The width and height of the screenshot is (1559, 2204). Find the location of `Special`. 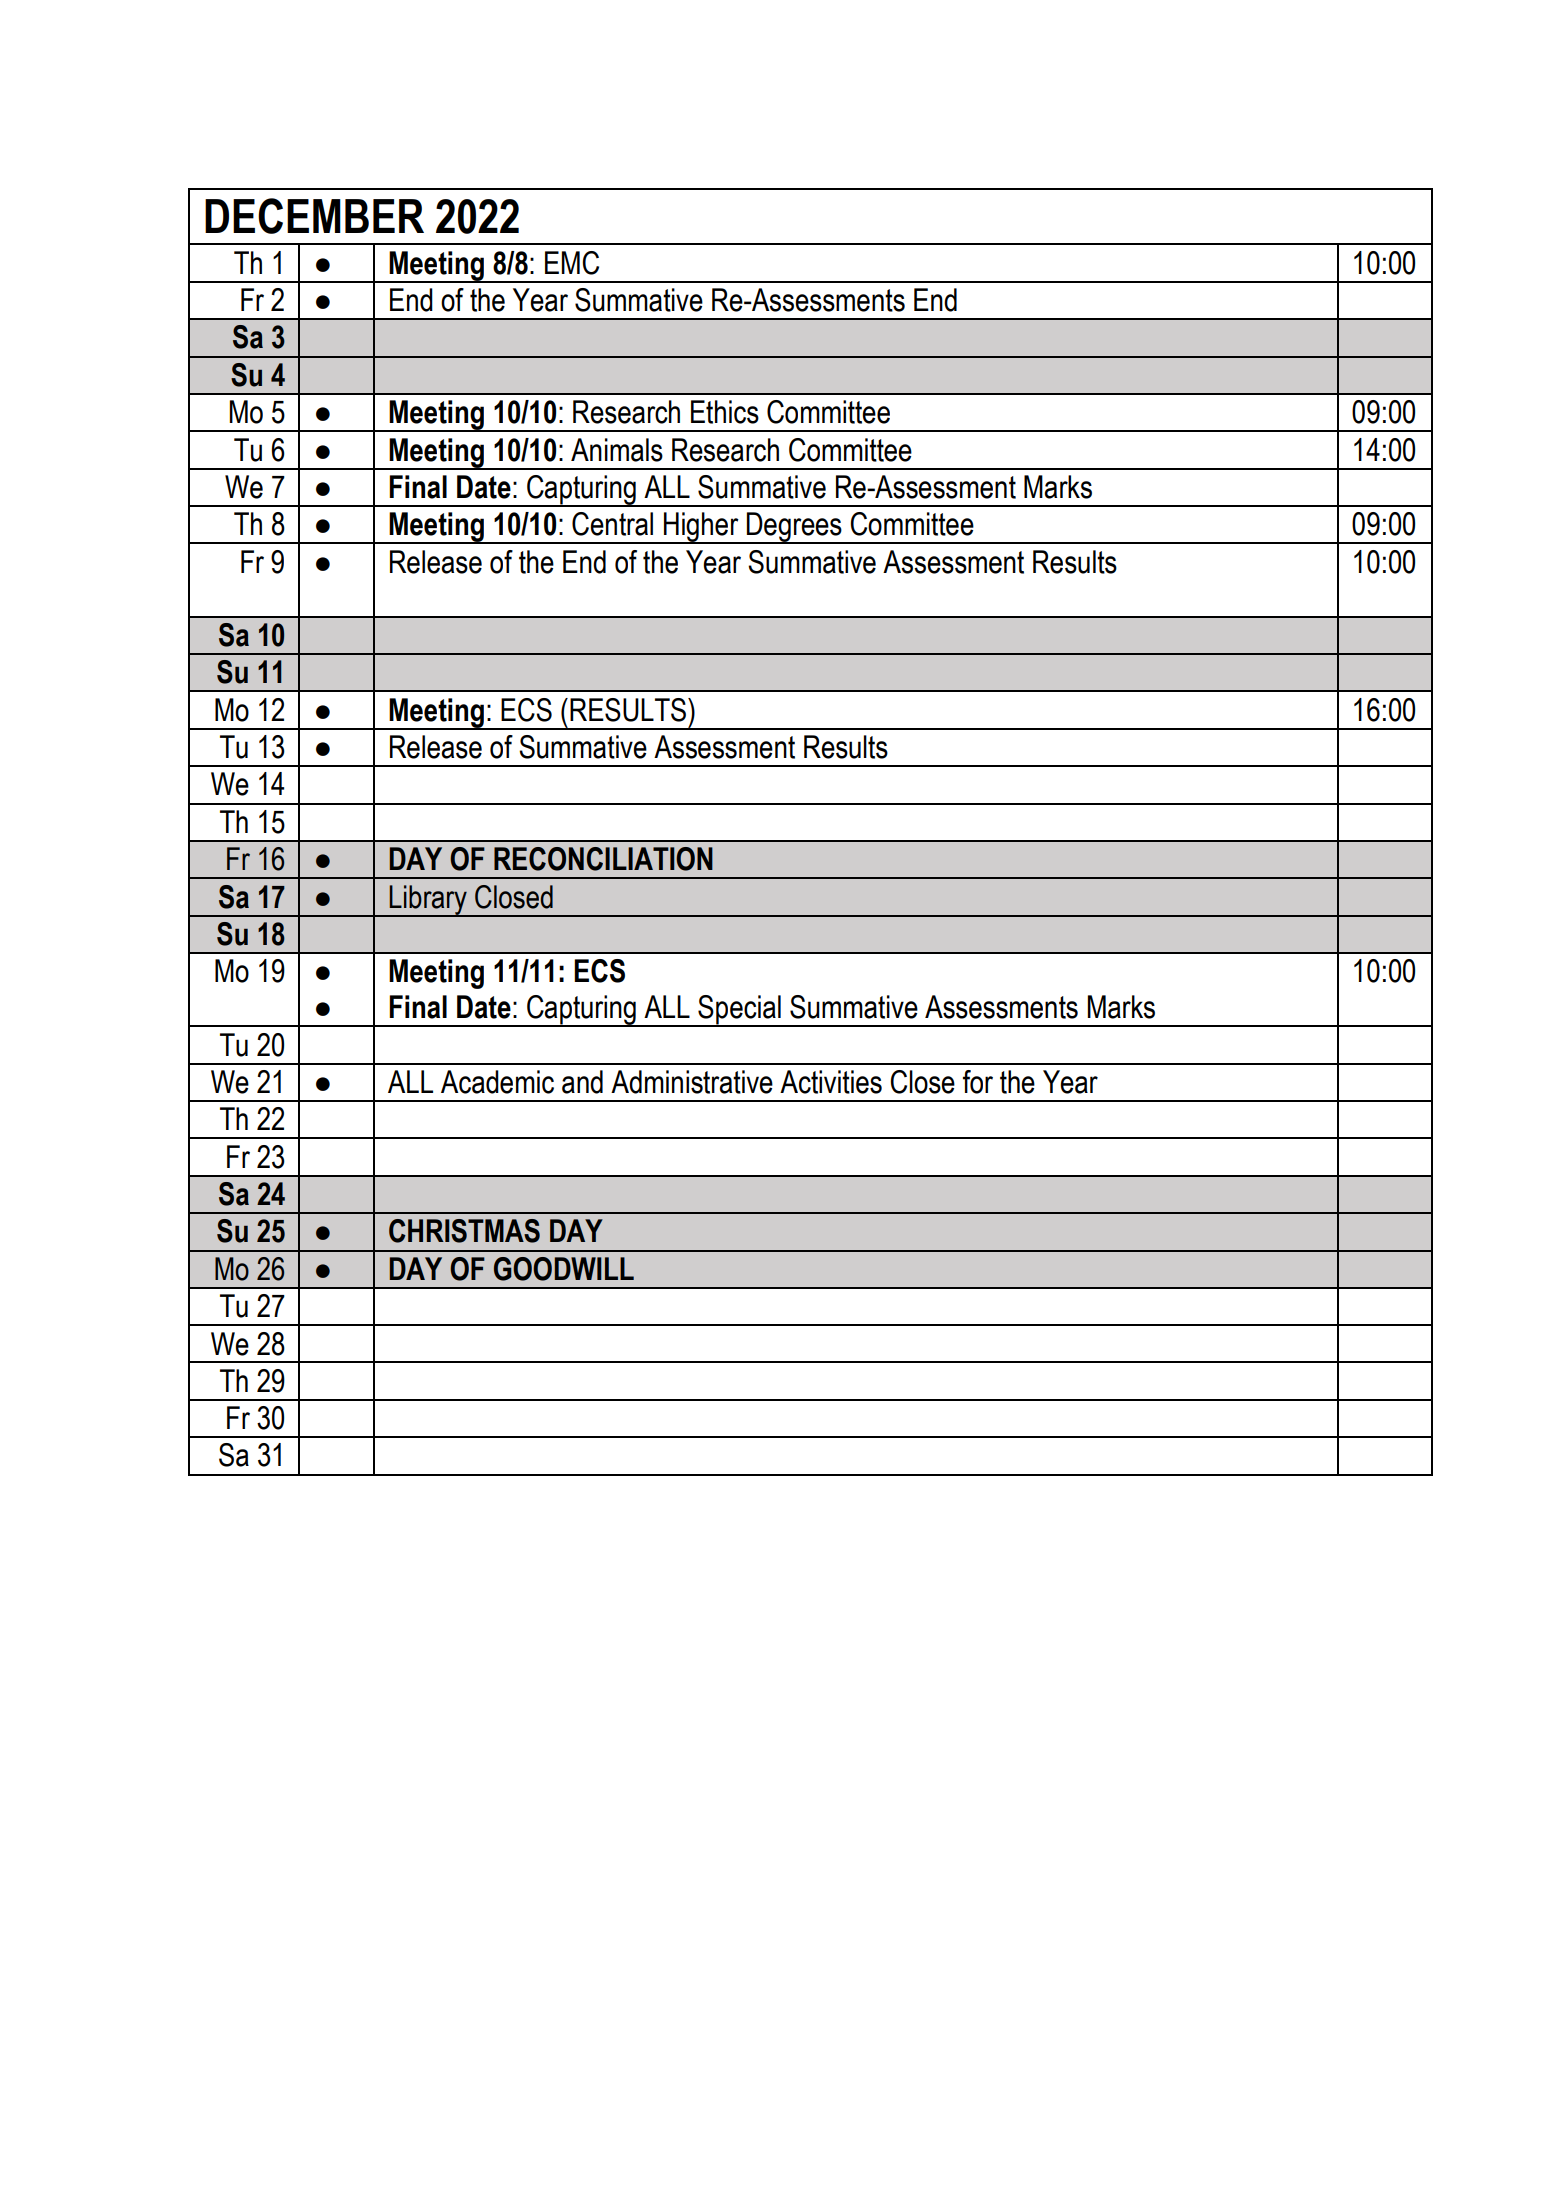

Special is located at coordinates (739, 1011).
